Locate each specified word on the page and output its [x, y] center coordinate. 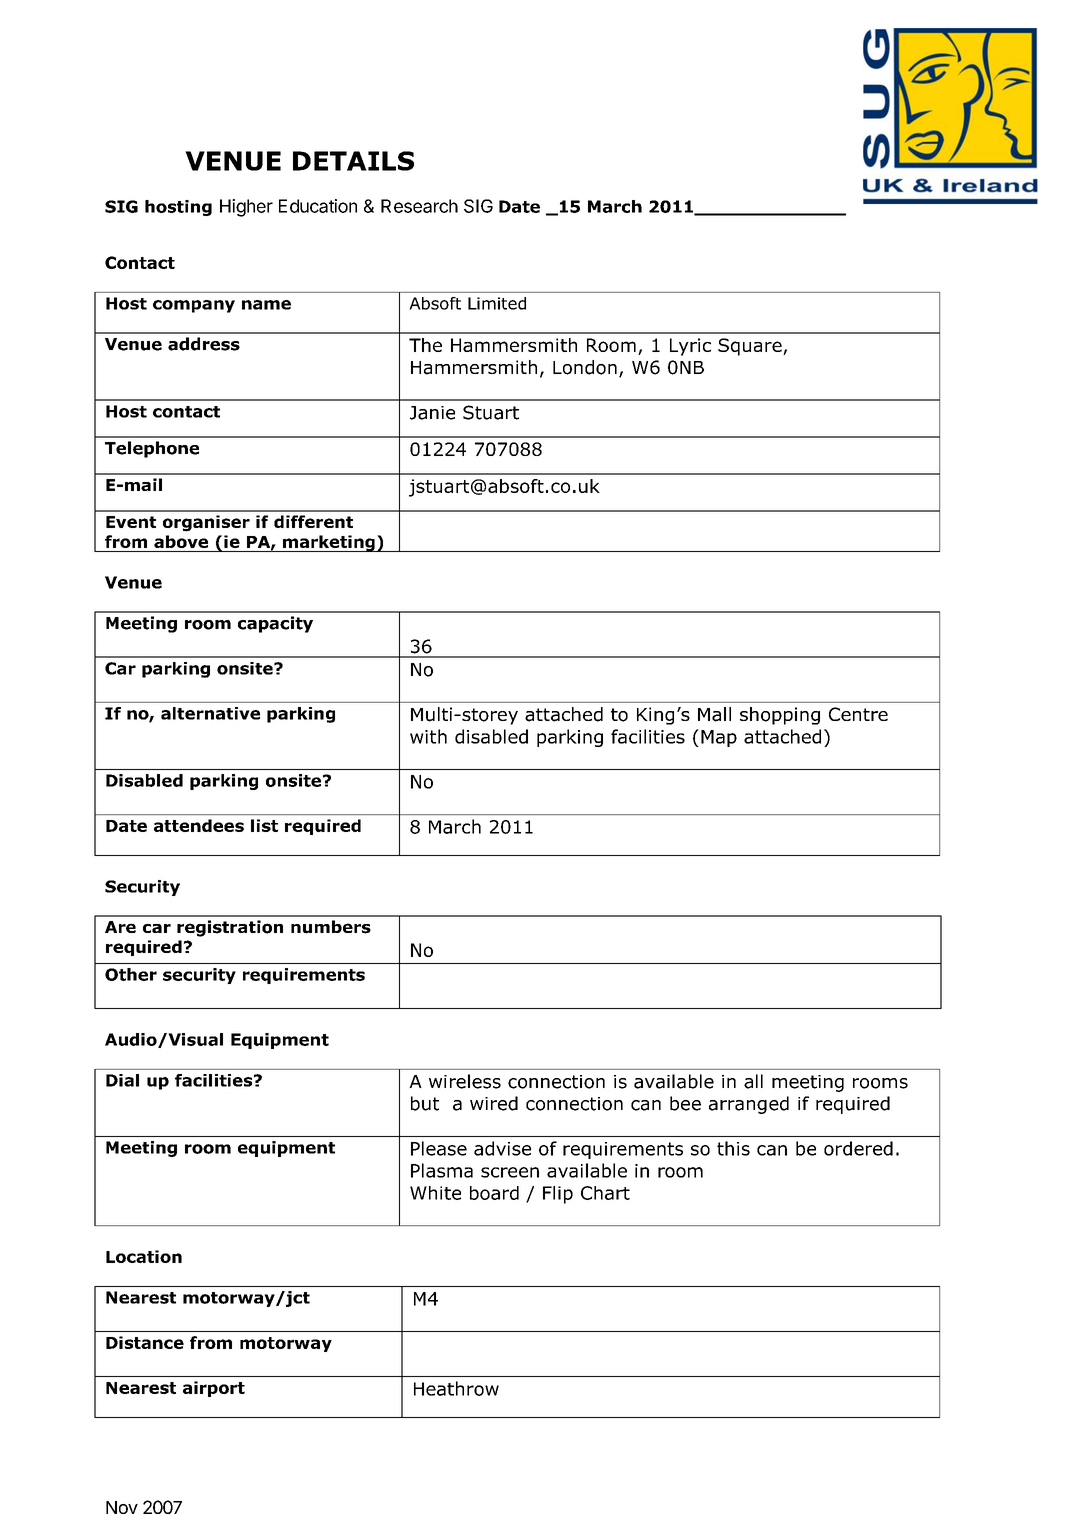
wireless [465, 1081]
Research [419, 206]
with [428, 736]
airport [214, 1389]
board [494, 1193]
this [733, 1148]
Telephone [152, 449]
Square [751, 347]
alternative [210, 713]
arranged [749, 1105]
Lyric [690, 347]
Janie [432, 413]
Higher [246, 208]
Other [131, 974]
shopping [780, 716]
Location [144, 1256]
